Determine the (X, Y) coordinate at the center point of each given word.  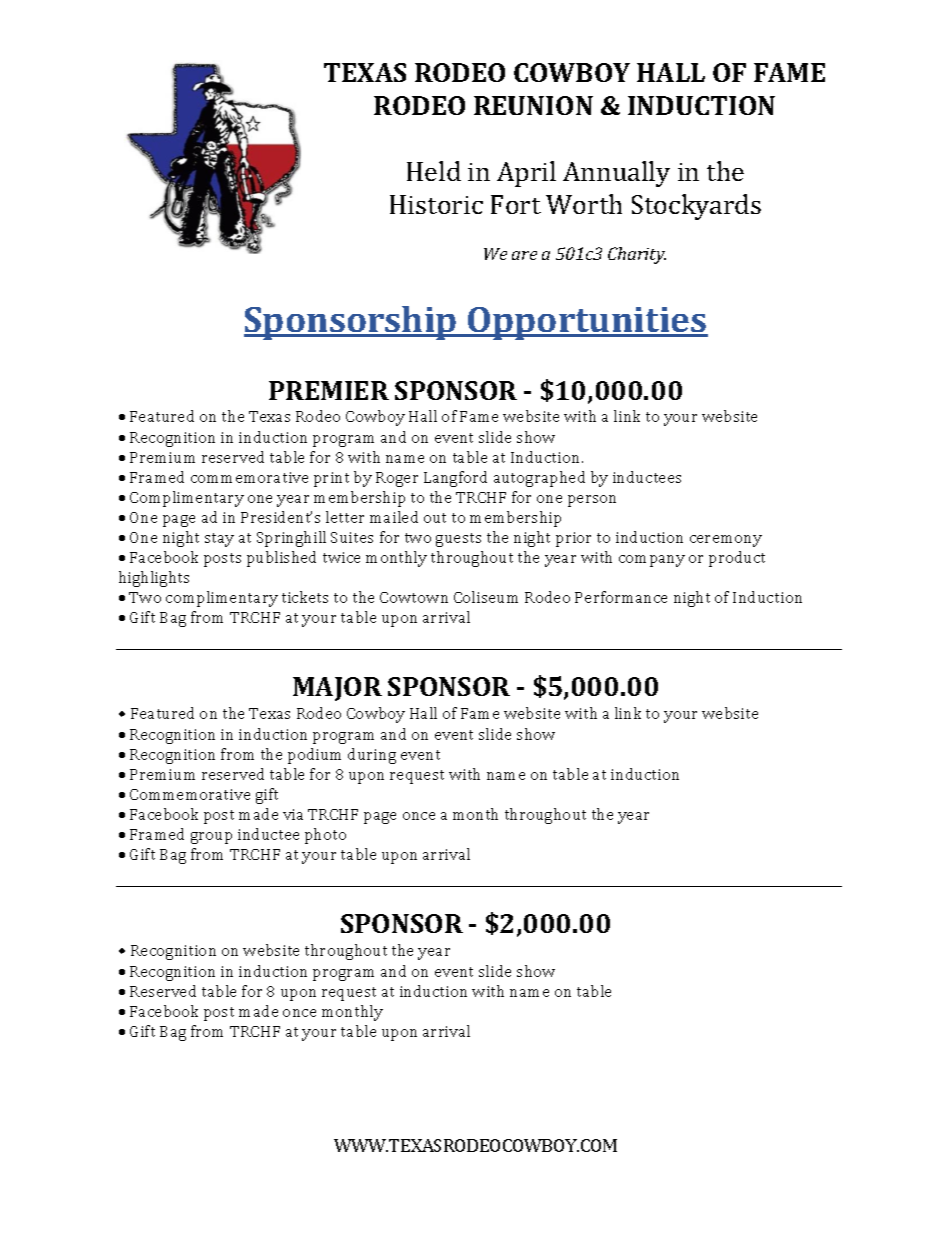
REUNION (533, 105)
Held (434, 171)
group (211, 838)
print (331, 479)
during (372, 756)
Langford (455, 479)
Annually (616, 174)
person (592, 501)
